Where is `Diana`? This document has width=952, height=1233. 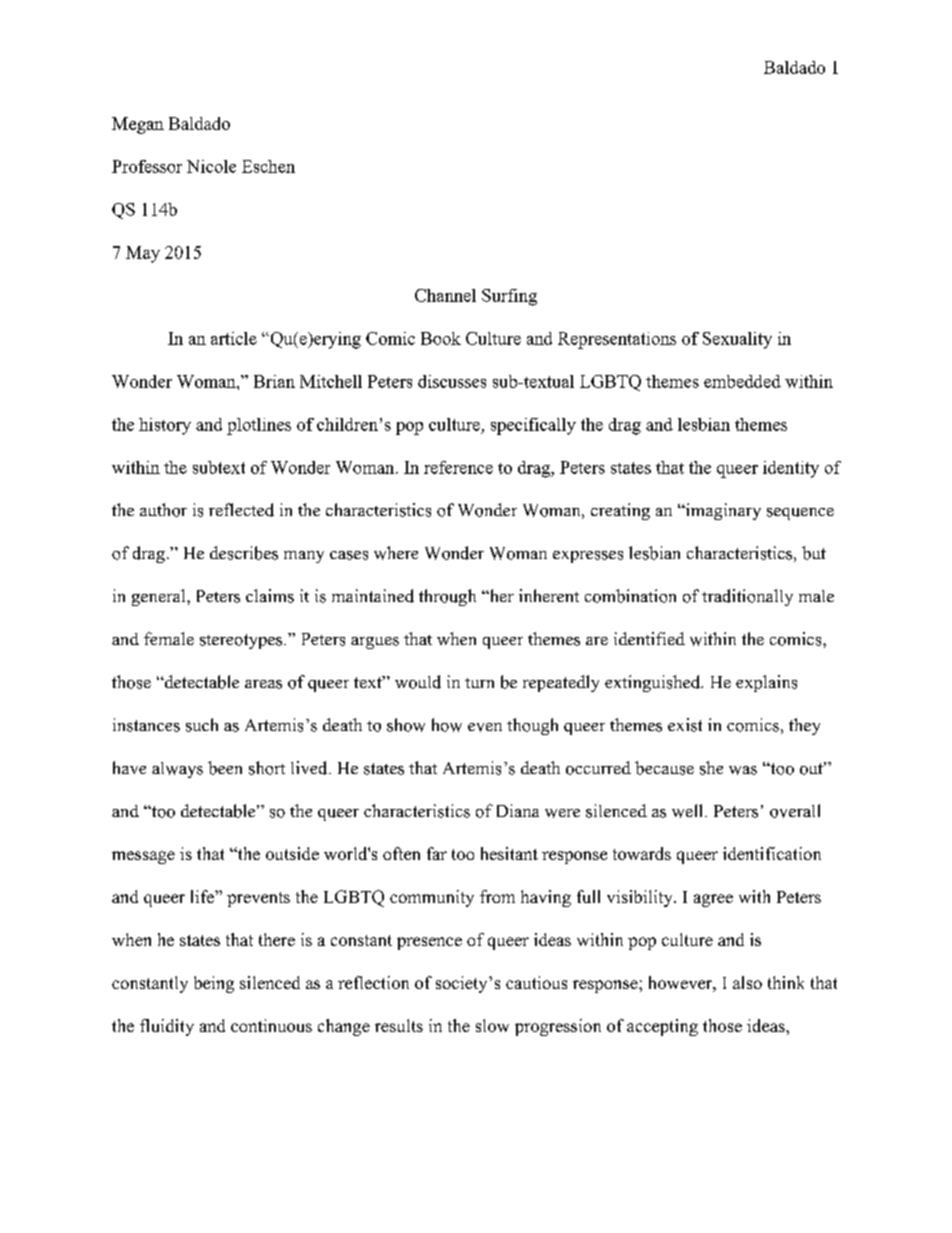 Diana is located at coordinates (518, 810).
